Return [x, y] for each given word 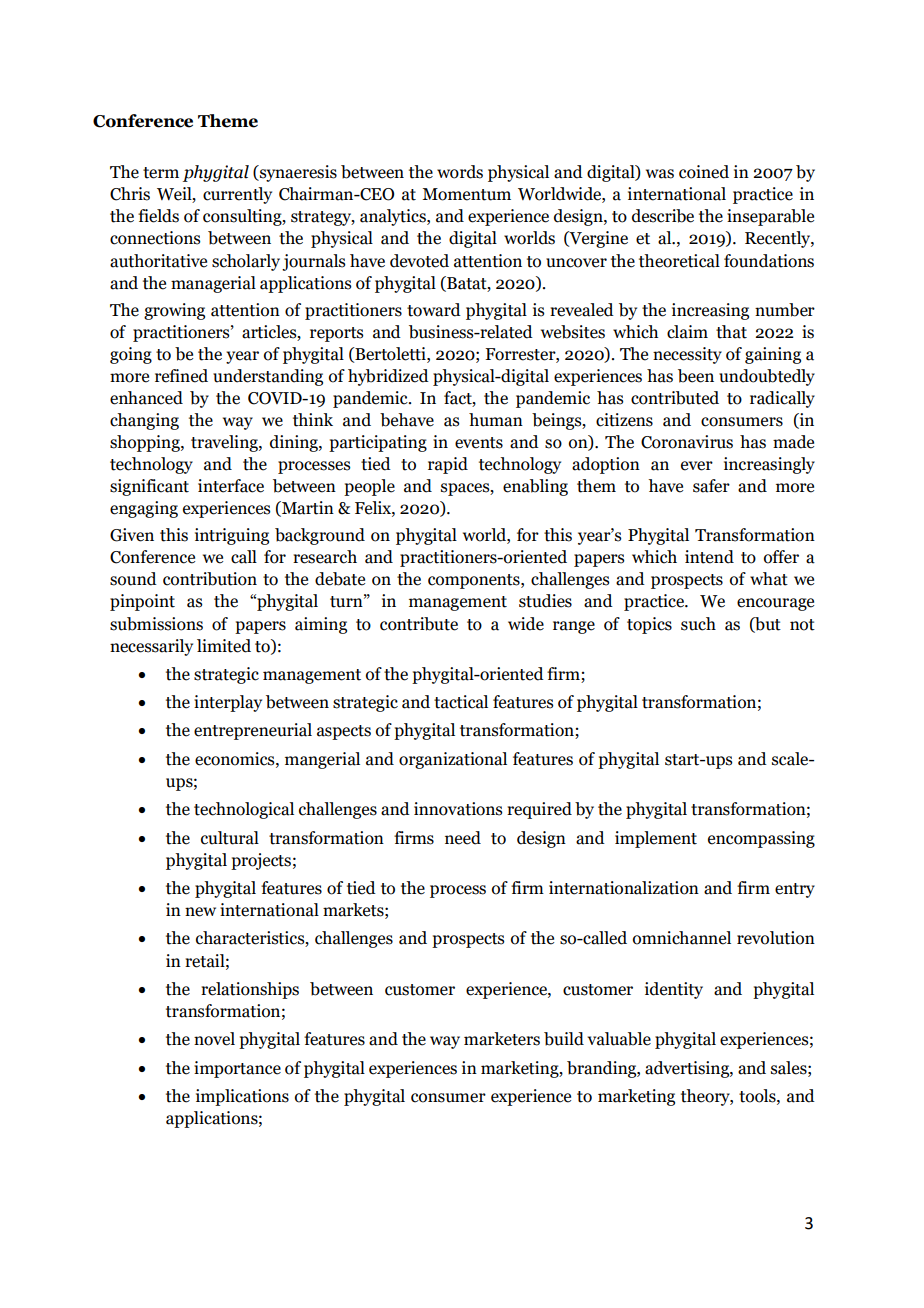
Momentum [466, 194]
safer [711, 486]
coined [704, 172]
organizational [453, 760]
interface [231, 486]
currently [237, 195]
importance [237, 1069]
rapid [448, 465]
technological [244, 810]
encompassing [761, 839]
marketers [502, 1039]
